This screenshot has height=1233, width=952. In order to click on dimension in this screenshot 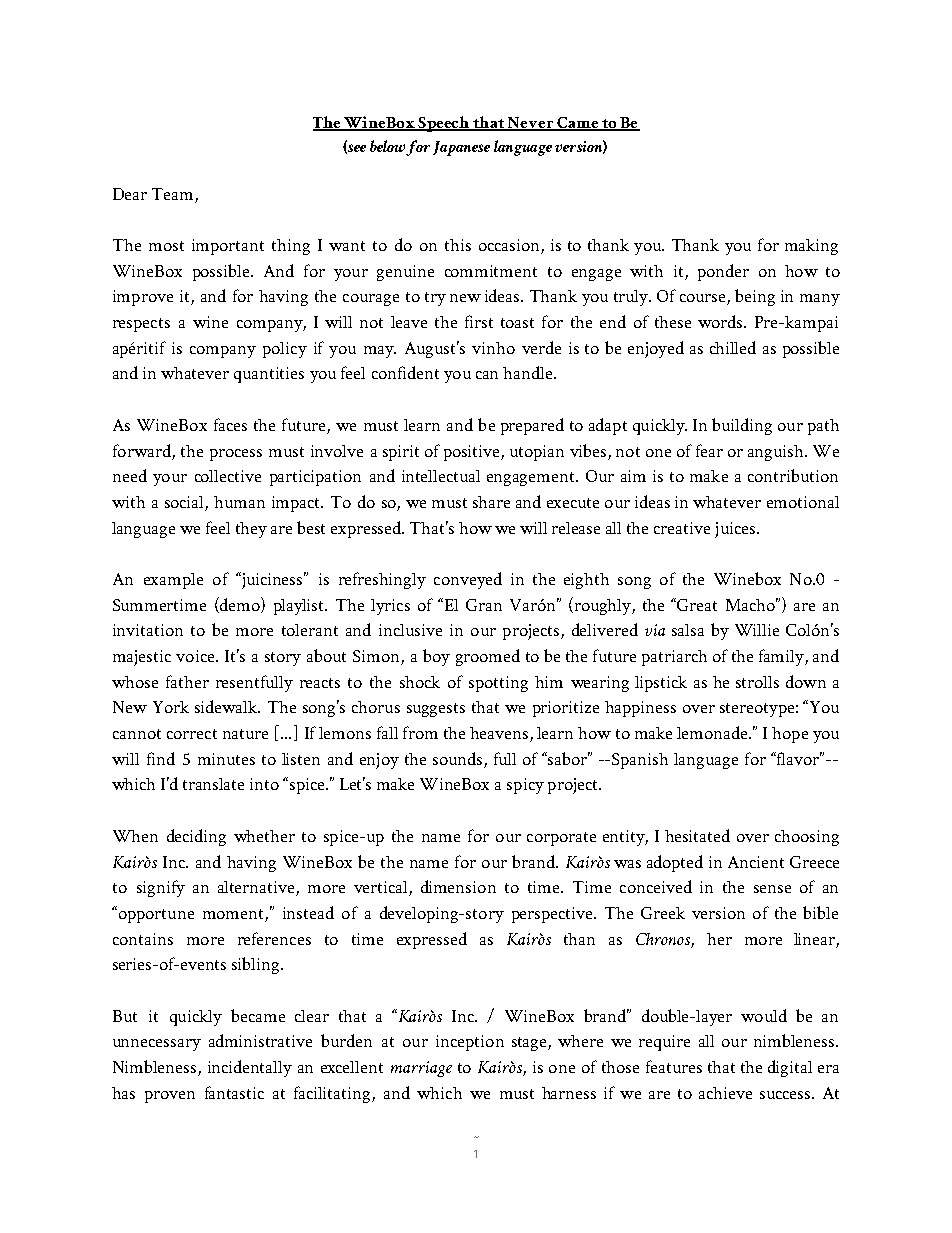, I will do `click(458, 886)`.
